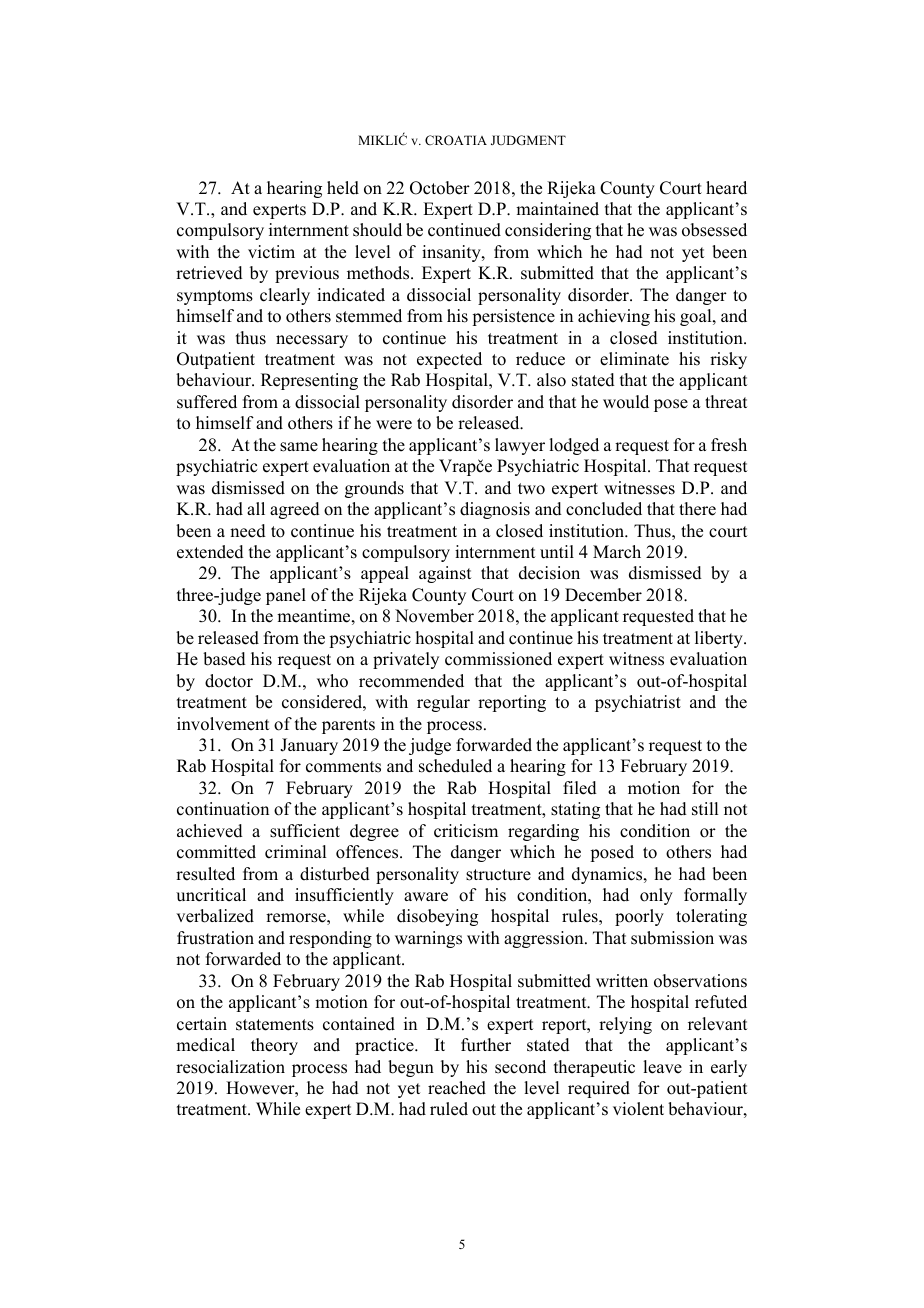 Image resolution: width=924 pixels, height=1308 pixels. Describe the element at coordinates (440, 188) in the page. I see `October` at that location.
